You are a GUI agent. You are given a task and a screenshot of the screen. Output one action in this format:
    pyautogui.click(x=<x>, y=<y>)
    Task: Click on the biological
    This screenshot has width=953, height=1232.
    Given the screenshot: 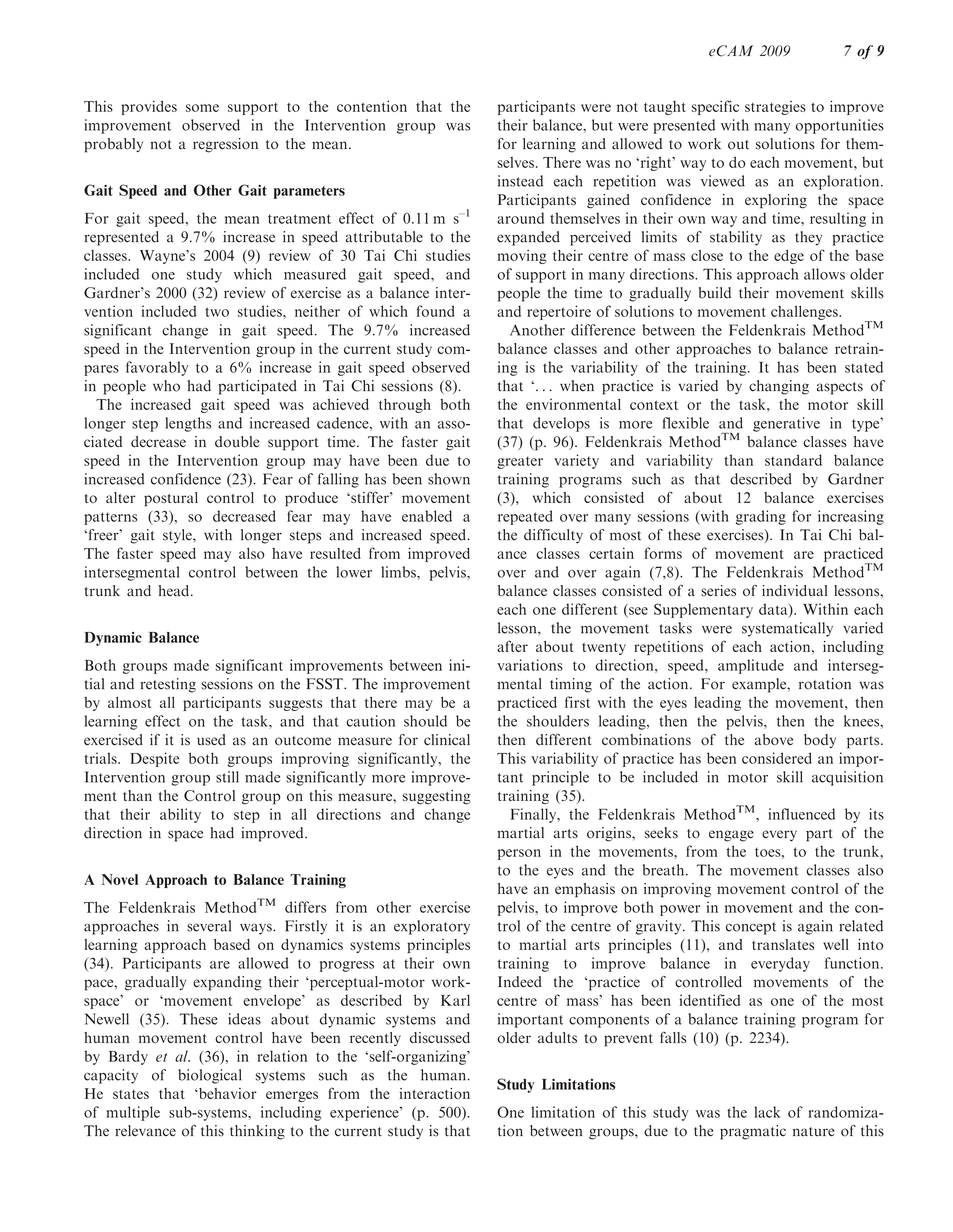 What is the action you would take?
    pyautogui.click(x=210, y=1076)
